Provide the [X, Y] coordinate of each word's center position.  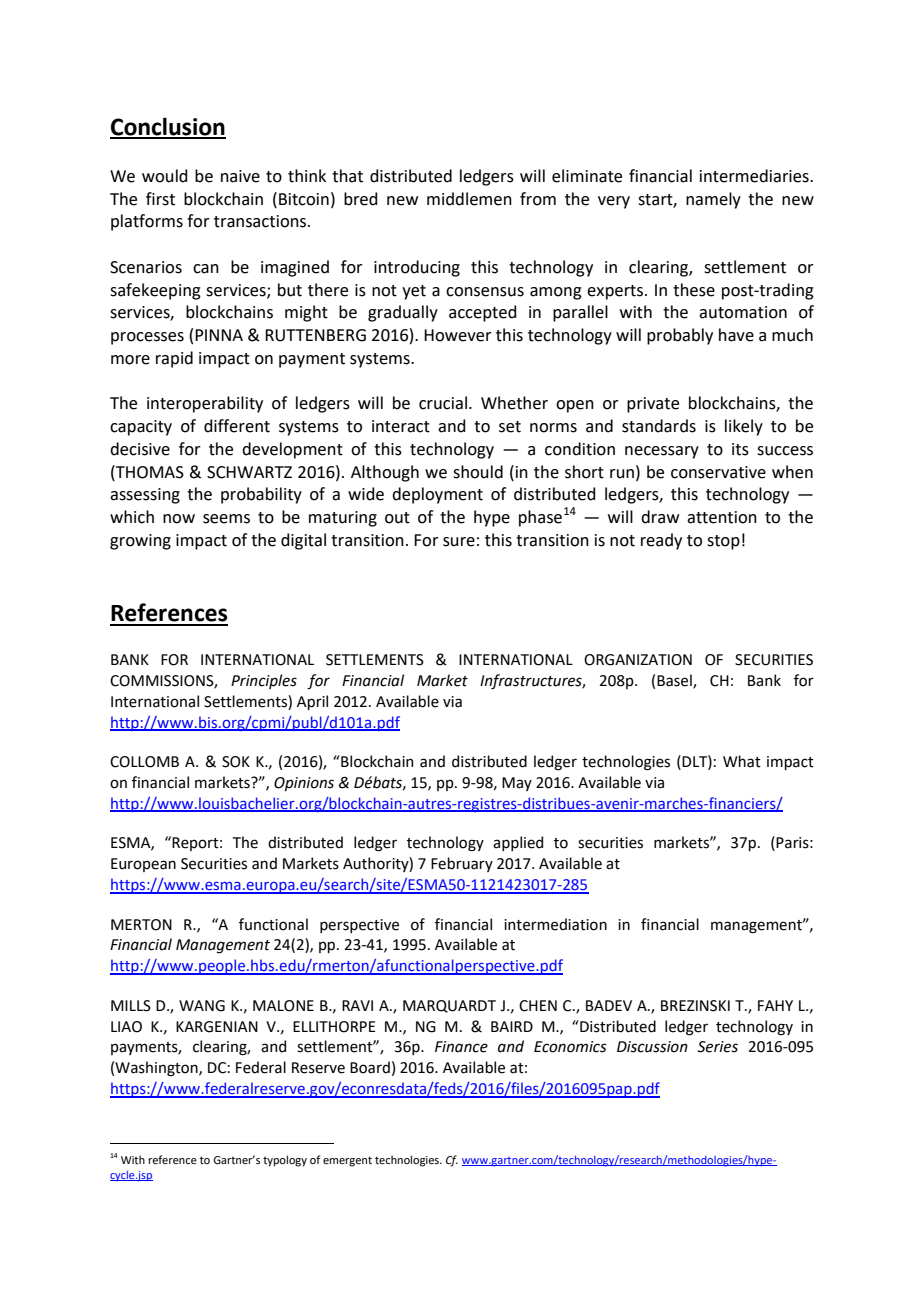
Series [717, 1047]
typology [285, 1161]
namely [713, 200]
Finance [461, 1047]
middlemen [469, 199]
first [160, 199]
